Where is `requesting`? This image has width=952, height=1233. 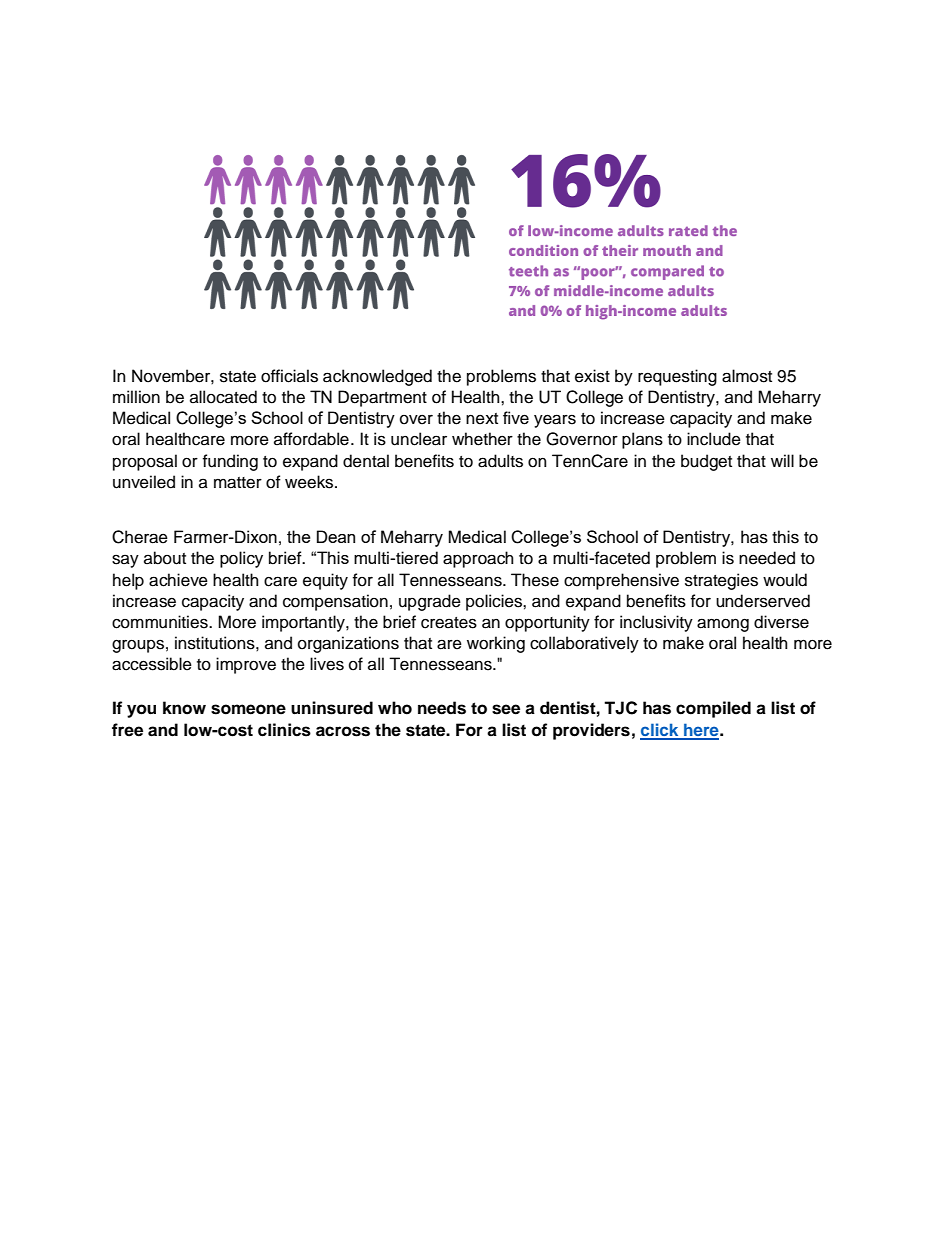 requesting is located at coordinates (677, 377).
